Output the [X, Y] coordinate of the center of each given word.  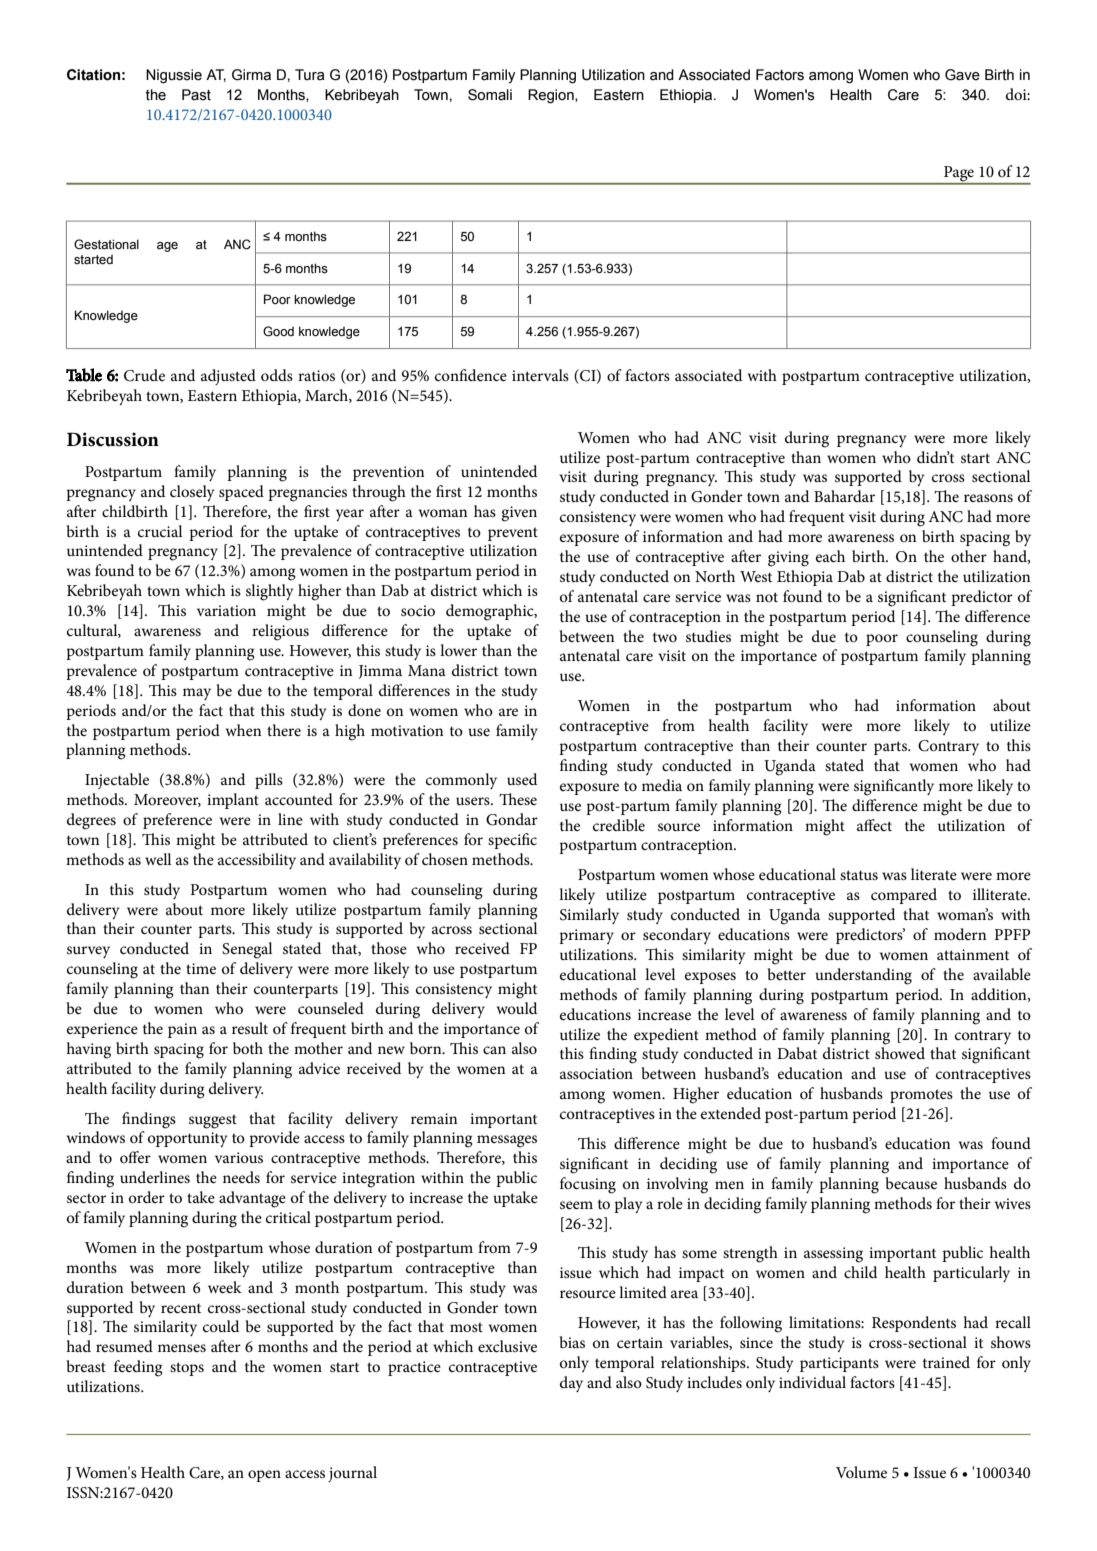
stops [187, 1369]
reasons [988, 498]
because [911, 1183]
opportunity [187, 1139]
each [830, 556]
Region [552, 96]
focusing [588, 1185]
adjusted [228, 377]
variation [226, 610]
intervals [540, 375]
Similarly [589, 916]
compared [904, 896]
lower [458, 650]
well [158, 859]
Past [196, 95]
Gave [962, 75]
